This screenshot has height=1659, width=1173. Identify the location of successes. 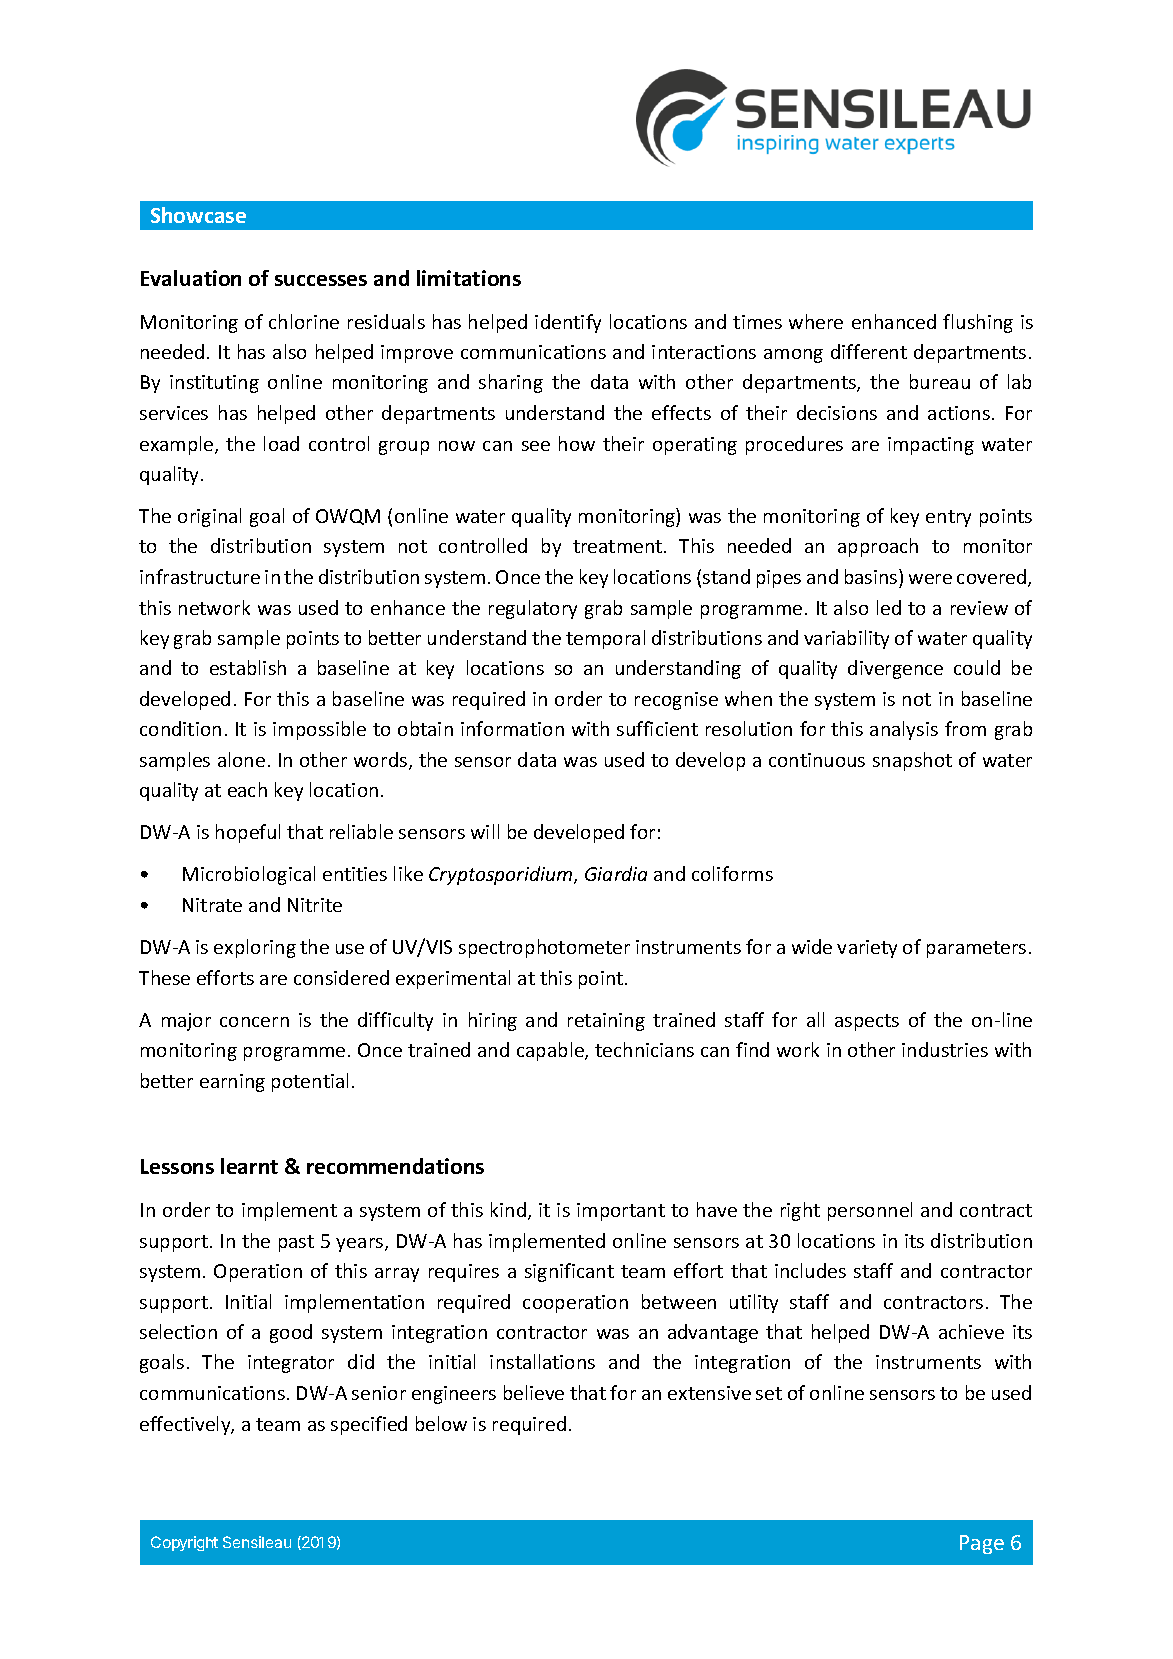
(321, 280).
